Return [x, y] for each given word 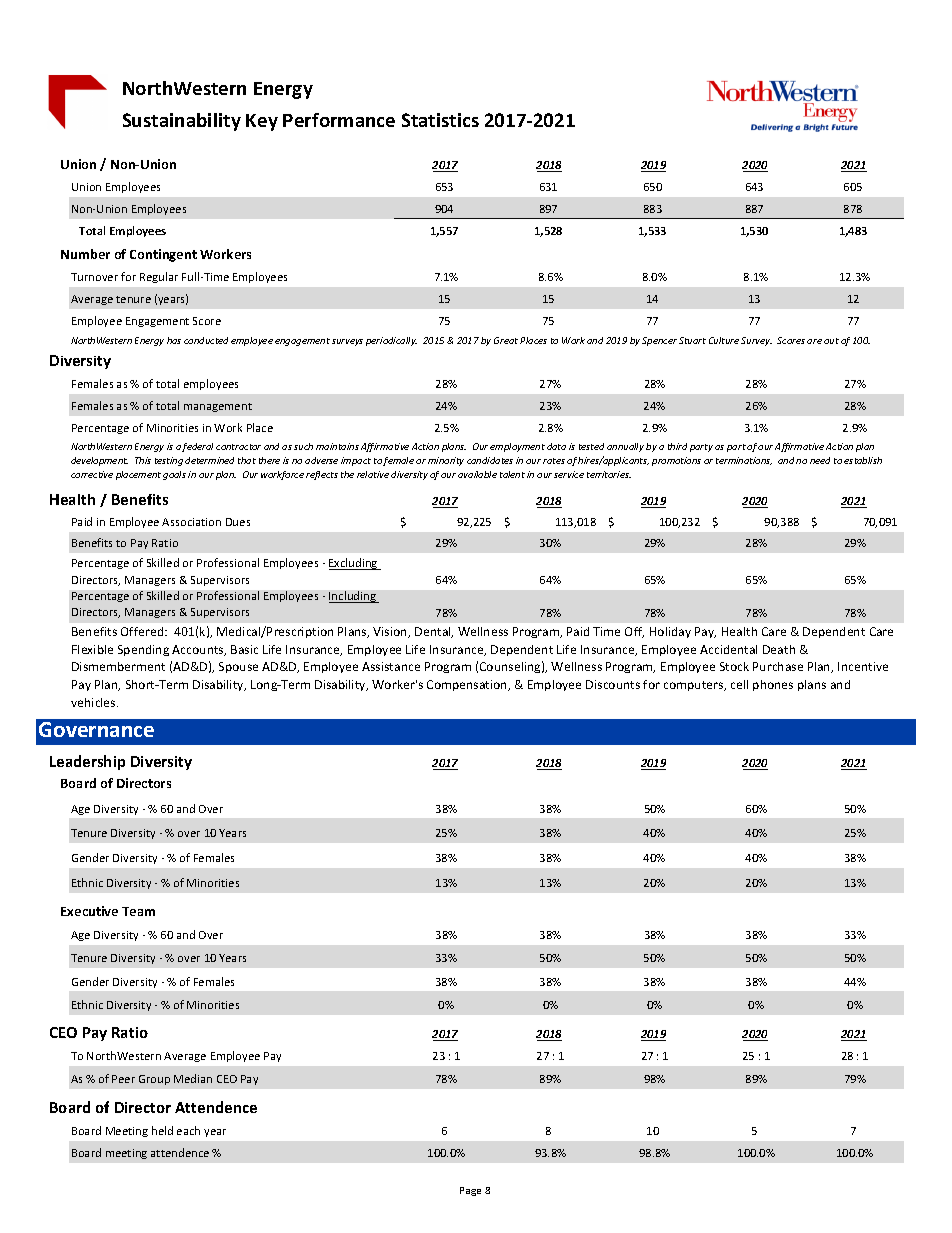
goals [174, 475]
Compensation [468, 685]
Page [470, 1191]
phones [773, 685]
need [820, 460]
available [477, 474]
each [188, 1130]
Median [193, 1078]
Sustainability [182, 122]
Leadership [87, 762]
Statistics [440, 120]
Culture [724, 340]
